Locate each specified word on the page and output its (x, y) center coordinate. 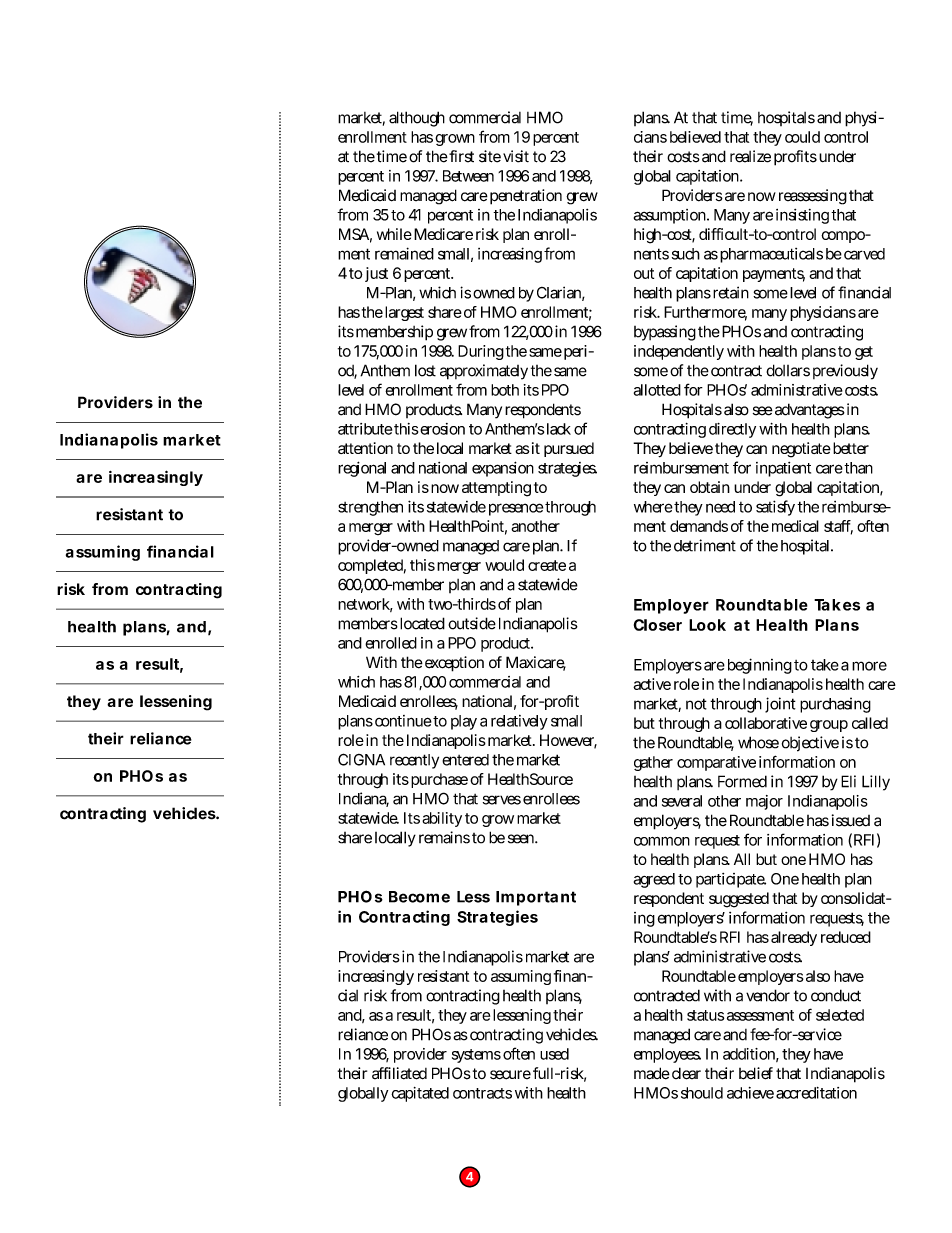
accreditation (816, 1093)
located (422, 623)
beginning (760, 666)
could (802, 137)
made (652, 1073)
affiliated (399, 1073)
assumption (671, 216)
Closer (658, 625)
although (417, 119)
